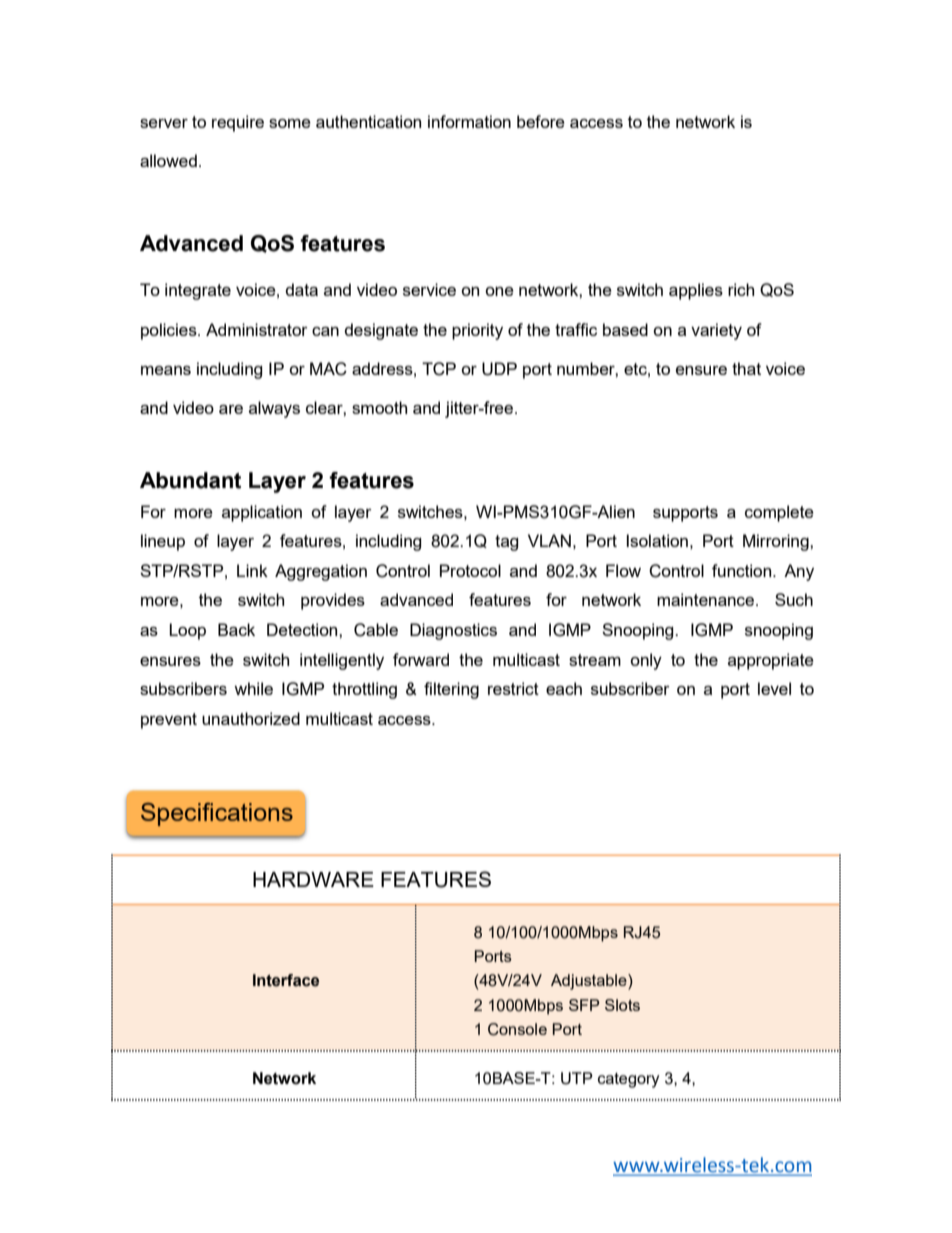 This document has height=1233, width=952. What do you see at coordinates (746, 368) in the document?
I see `that` at bounding box center [746, 368].
